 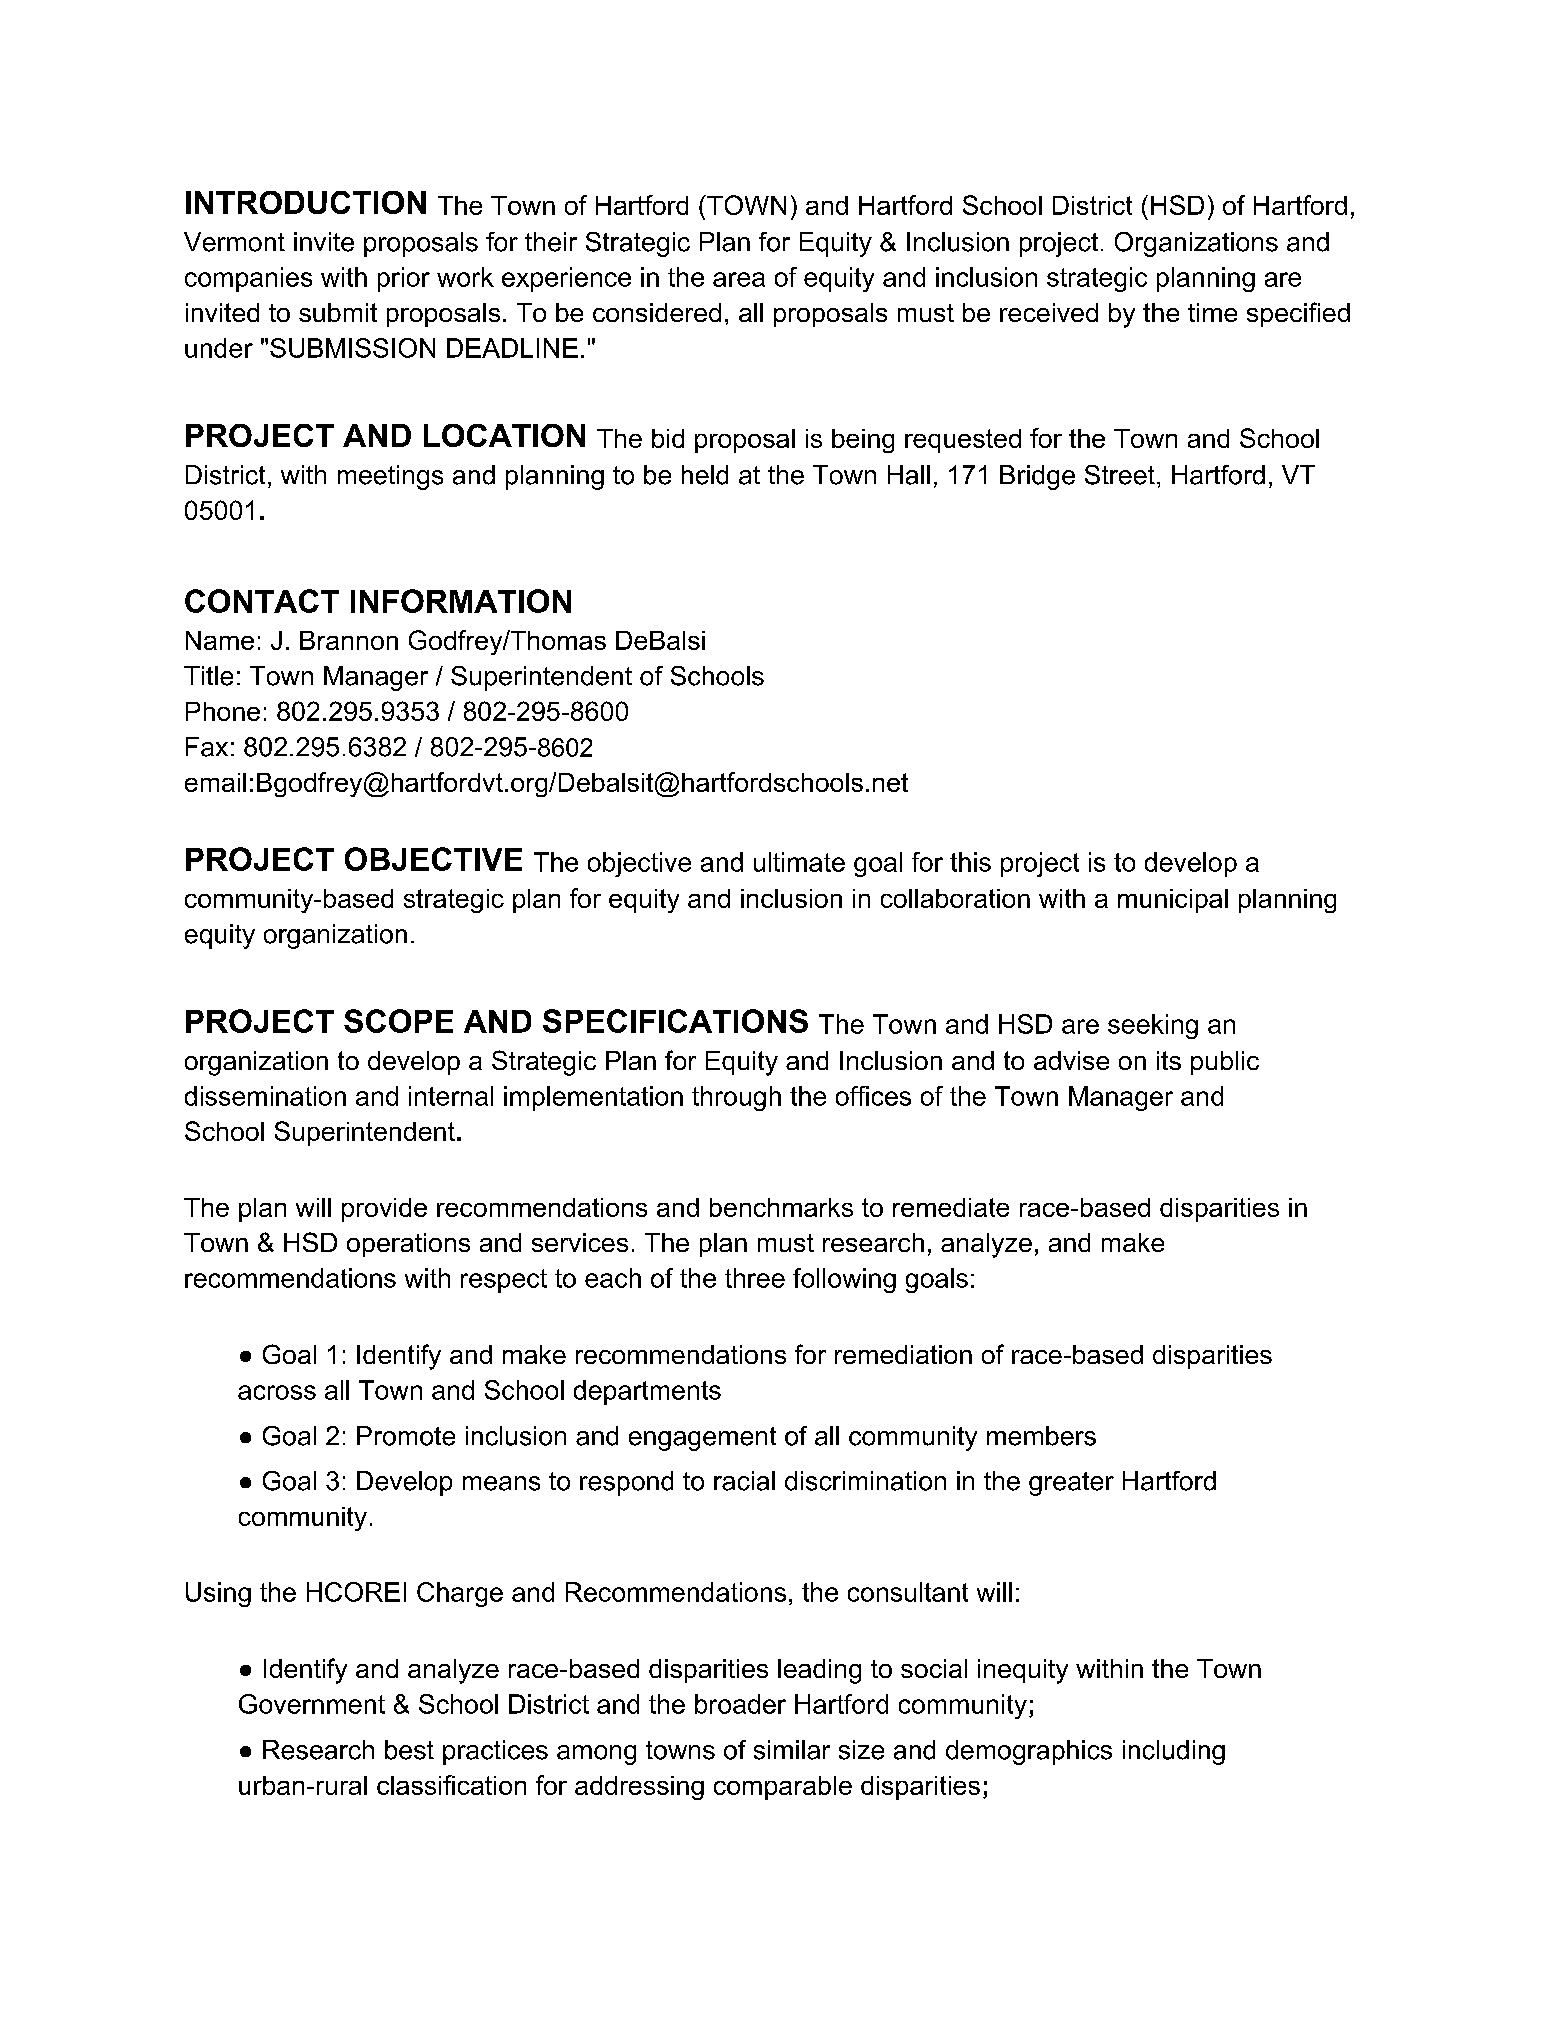 What do you see at coordinates (306, 202) in the document?
I see `INTRODUCTION` at bounding box center [306, 202].
